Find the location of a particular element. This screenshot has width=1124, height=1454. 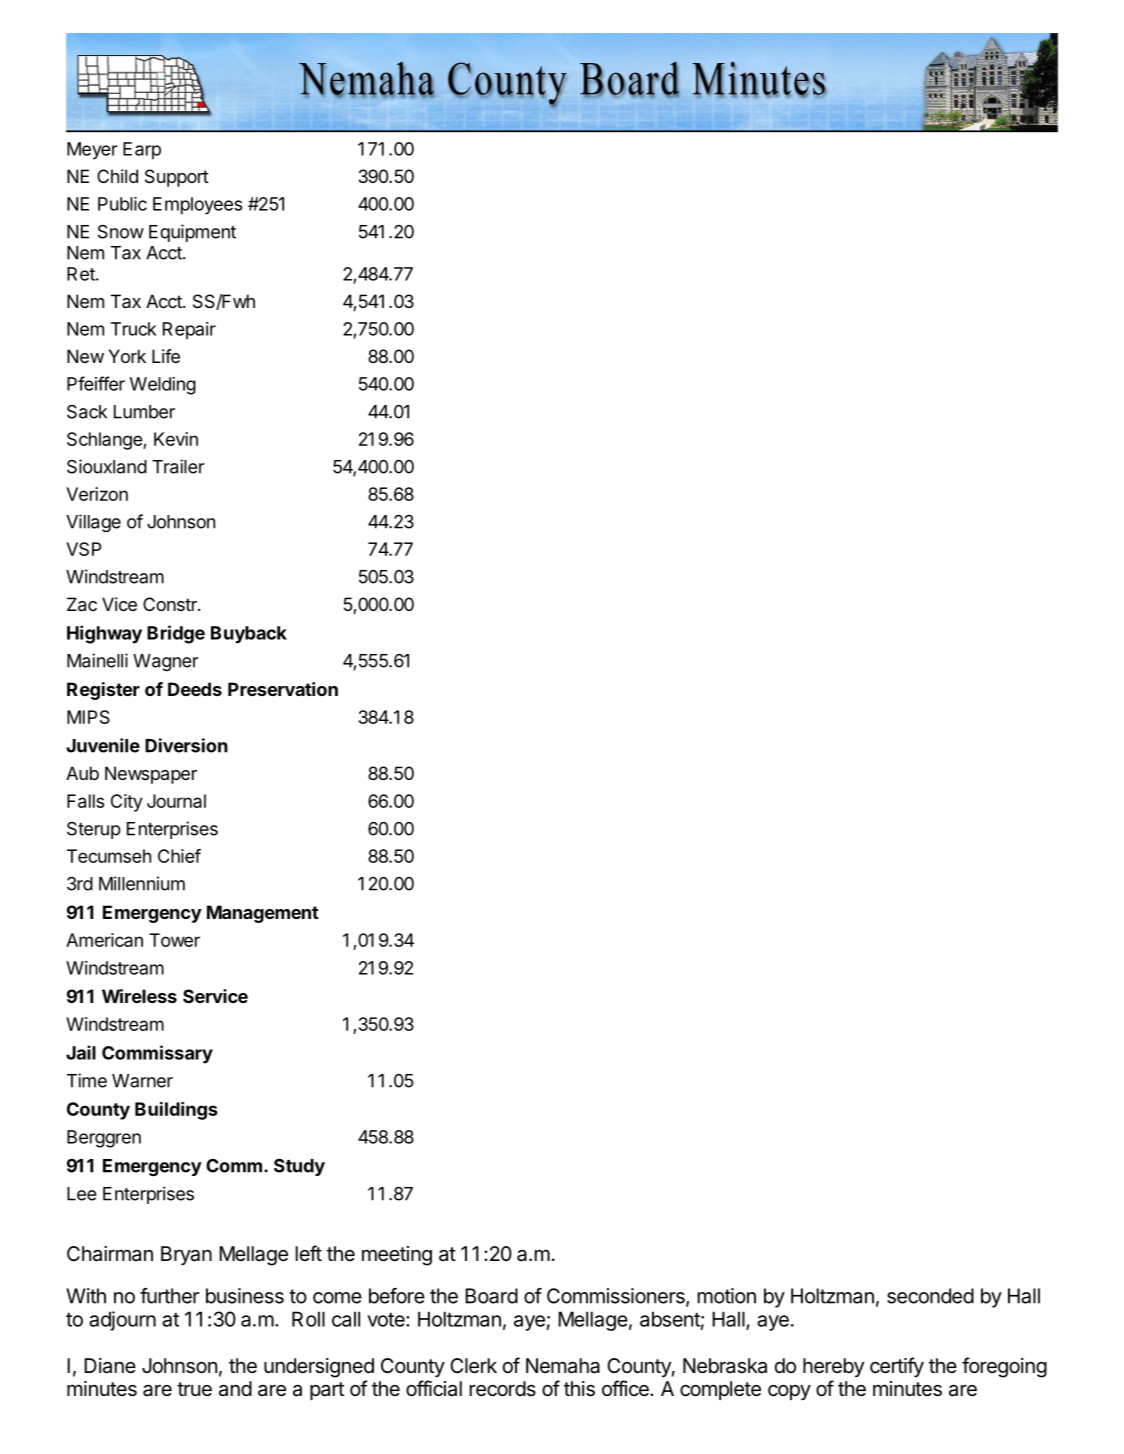

seconded is located at coordinates (930, 1296).
